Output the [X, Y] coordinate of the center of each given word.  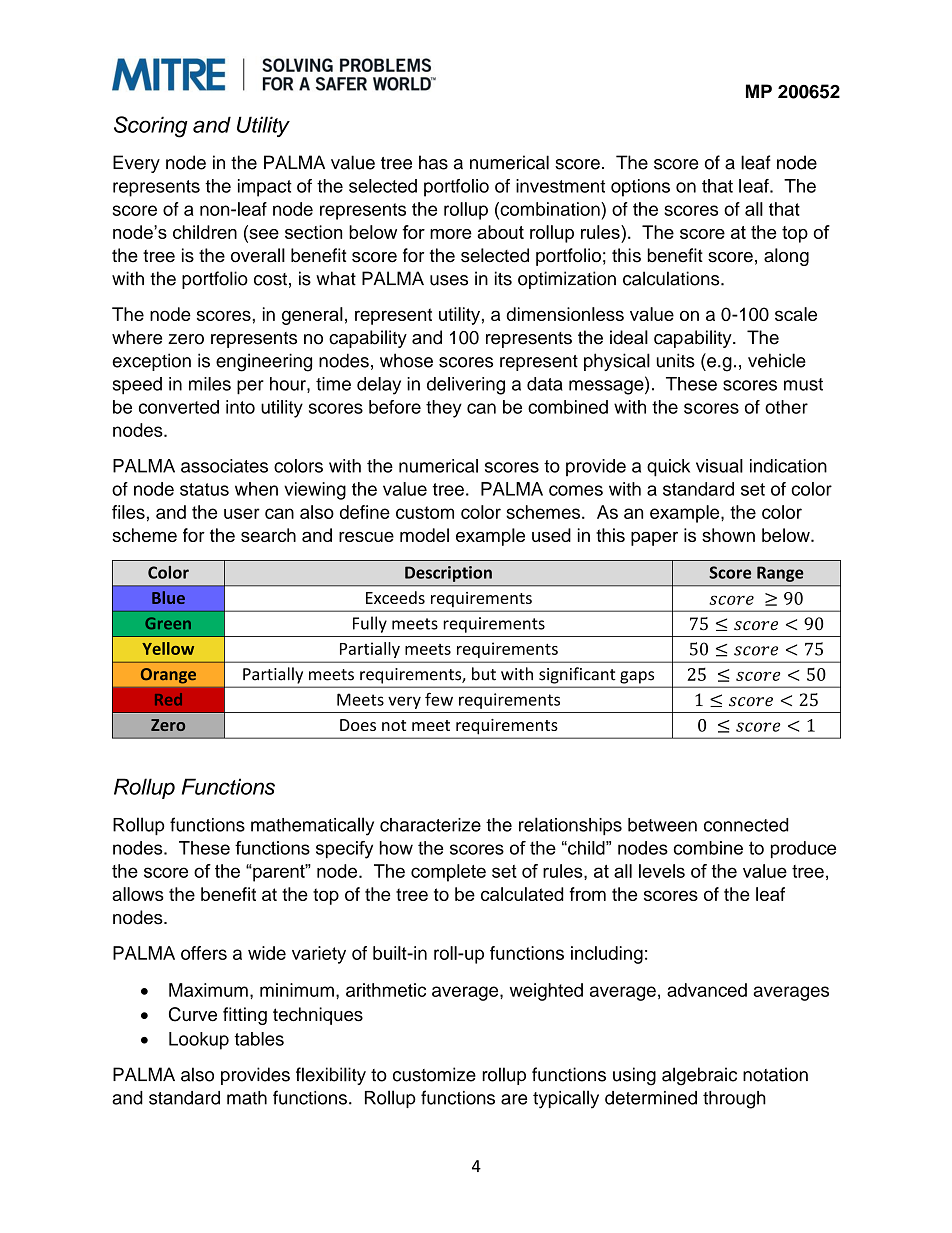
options [640, 188]
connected [746, 825]
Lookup [199, 1041]
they [444, 409]
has [433, 162]
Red [168, 699]
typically [566, 1099]
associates [224, 466]
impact [265, 188]
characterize [430, 825]
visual [719, 466]
